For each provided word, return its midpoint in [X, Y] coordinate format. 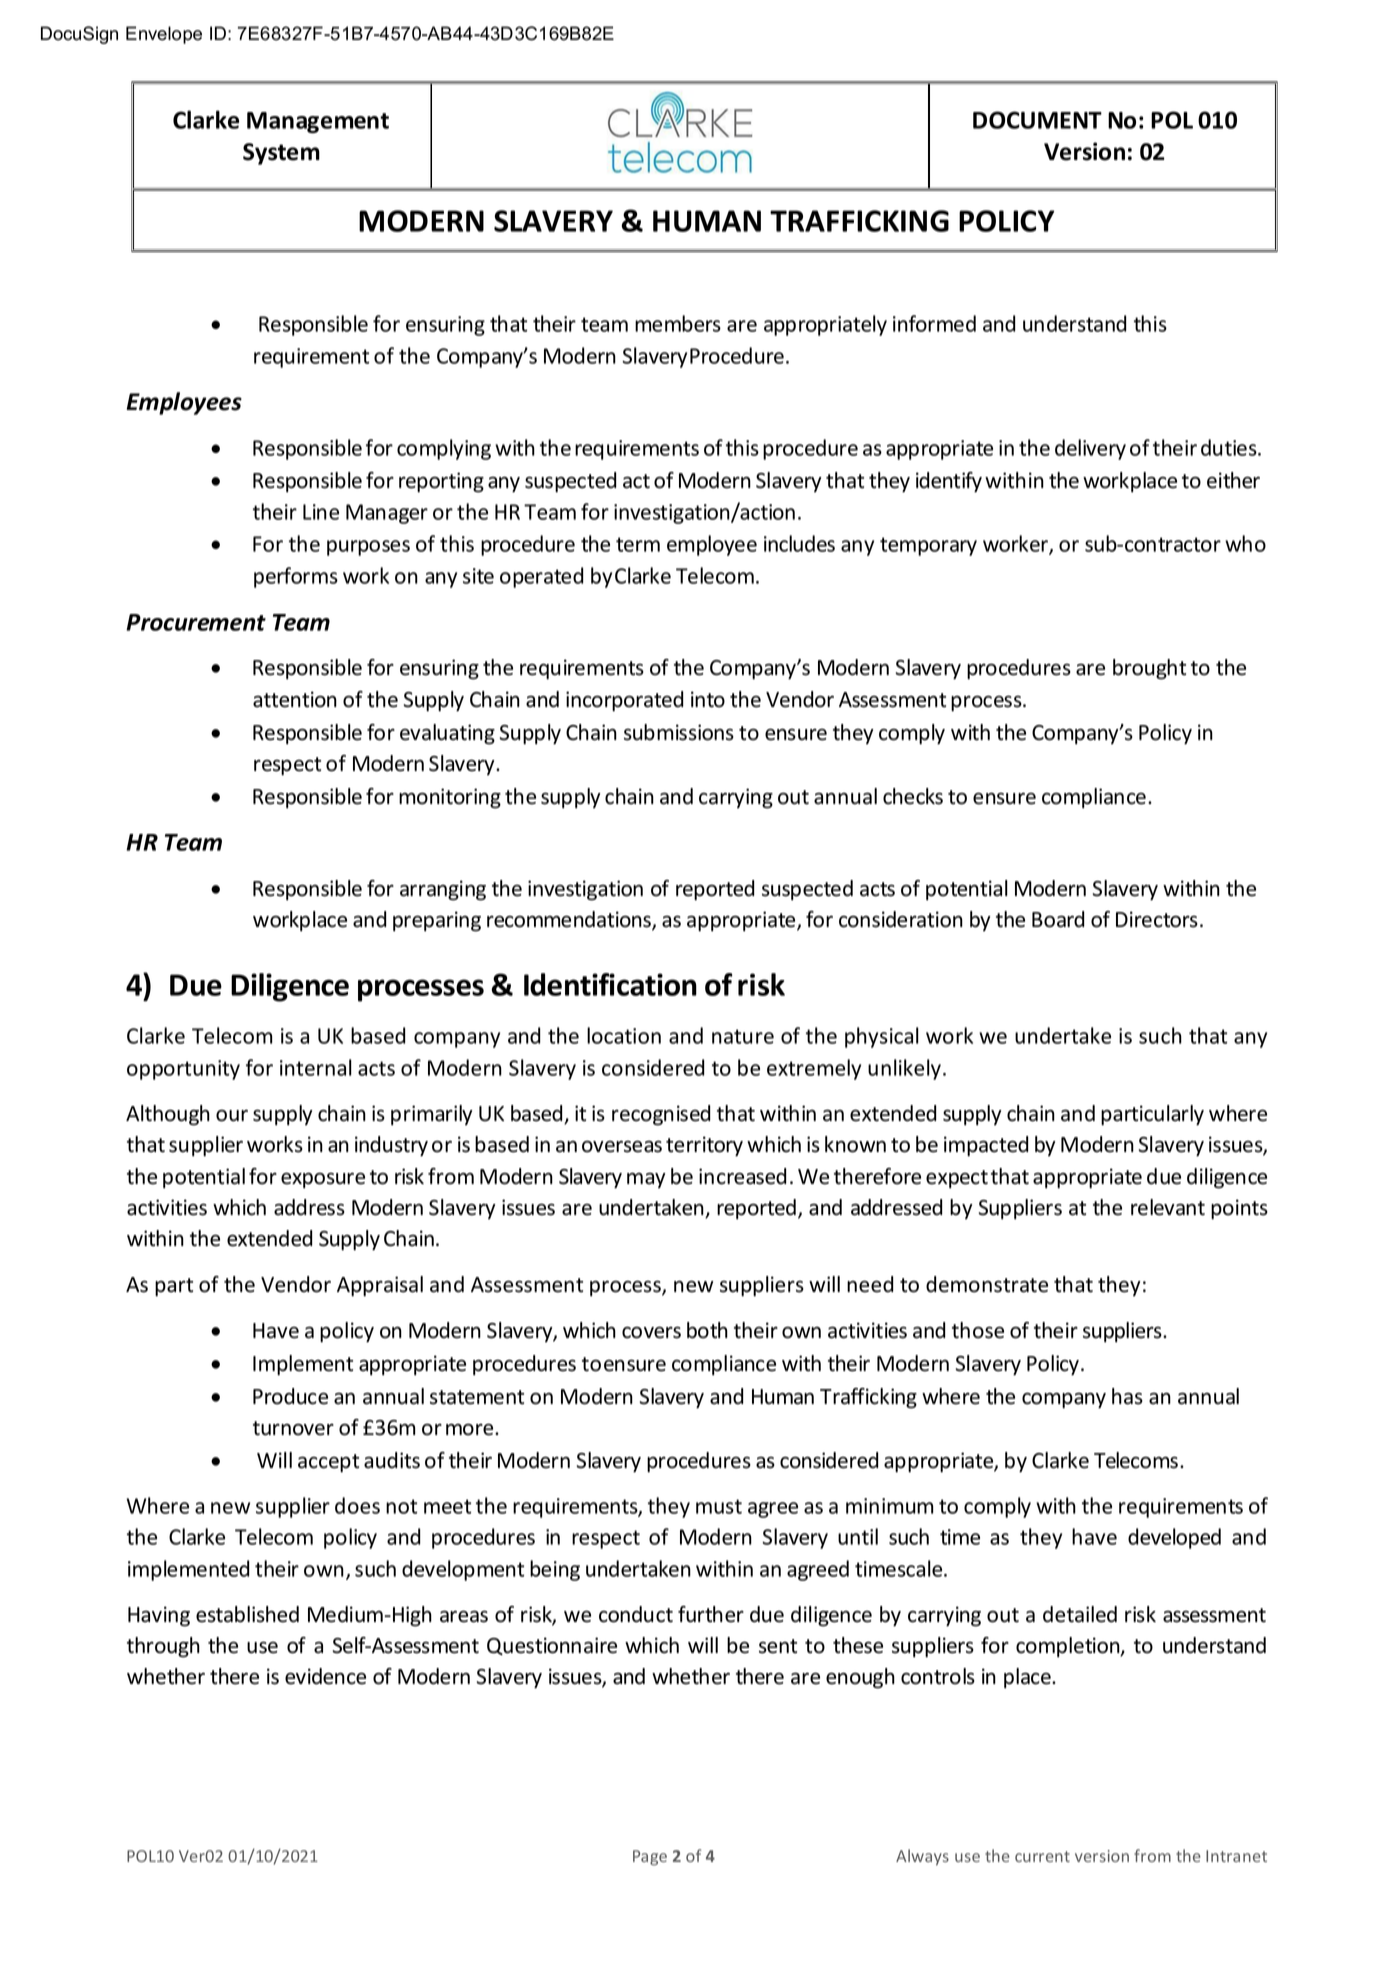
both [707, 1330]
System [281, 154]
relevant [1168, 1207]
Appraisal [380, 1286]
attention [295, 699]
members [678, 323]
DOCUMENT [1037, 120]
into [708, 699]
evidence [325, 1676]
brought [1149, 669]
